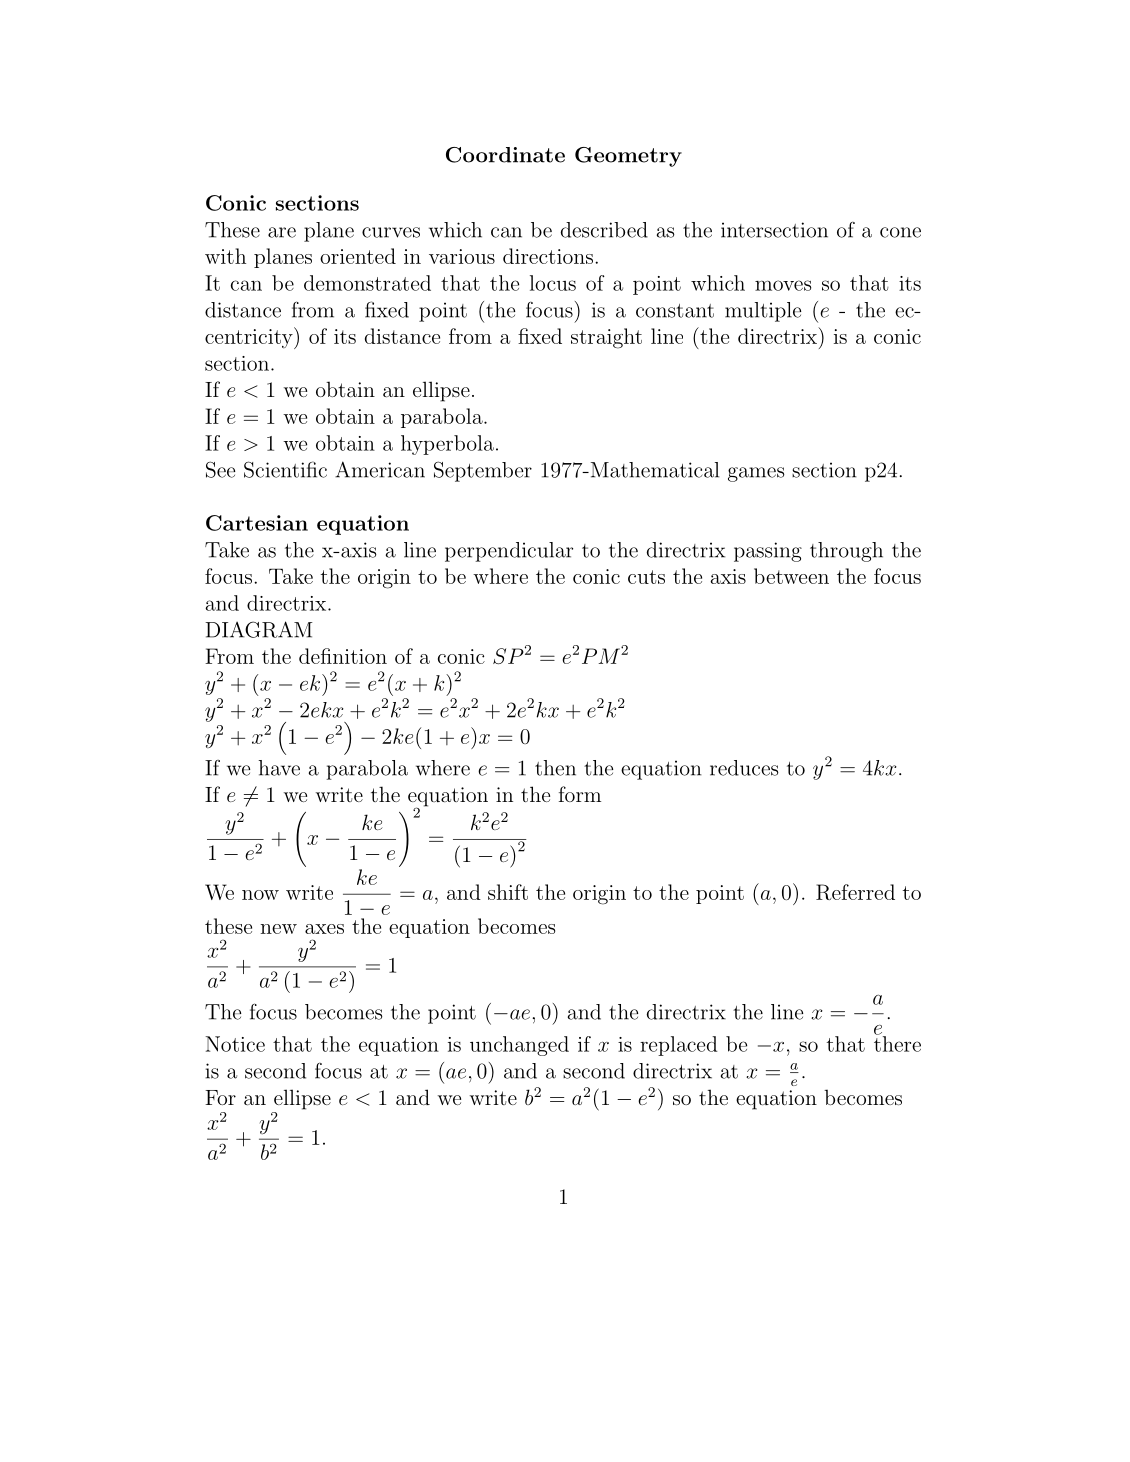 Image resolution: width=1130 pixels, height=1462 pixels. I want to click on have, so click(279, 768).
